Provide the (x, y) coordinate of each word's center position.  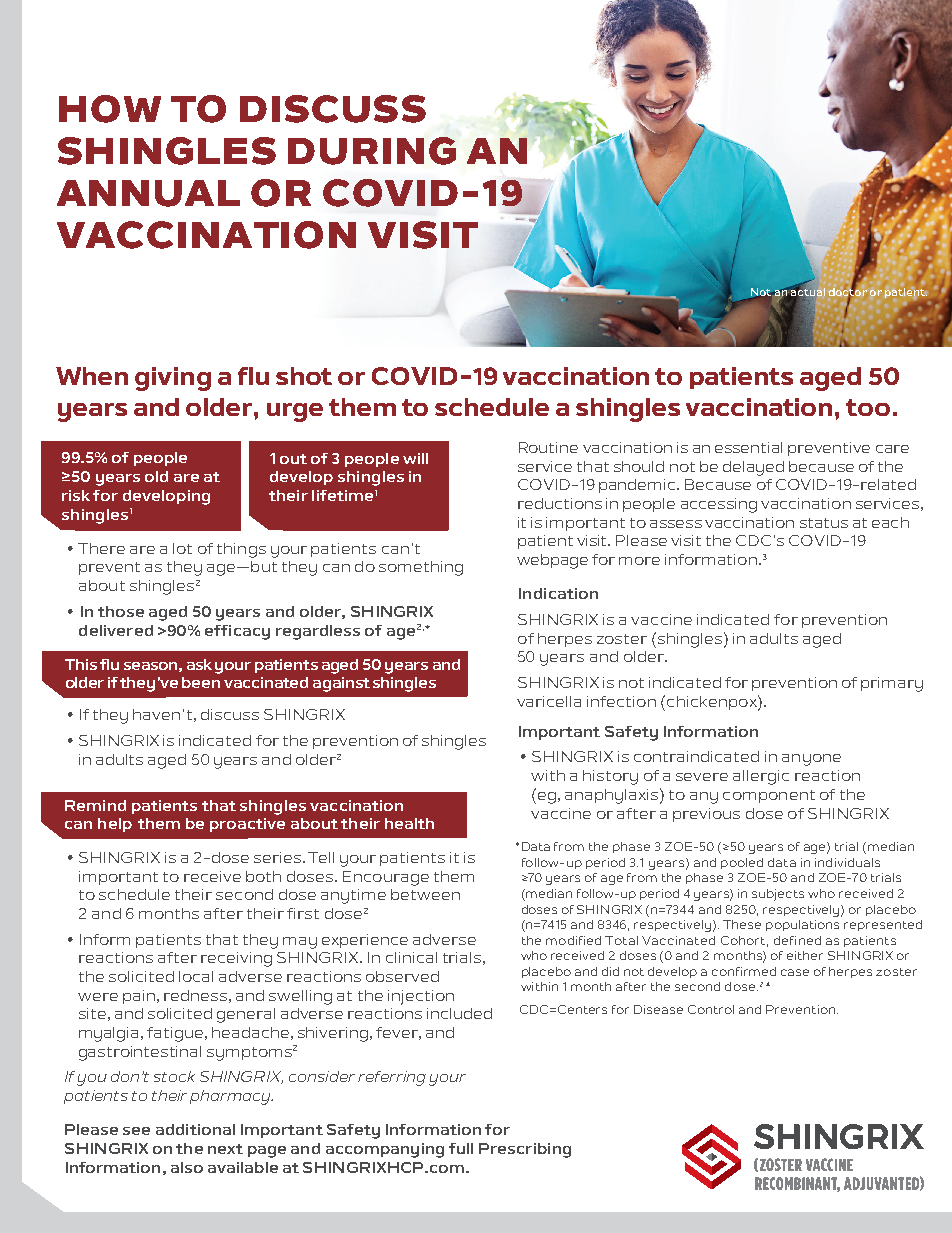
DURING (372, 151)
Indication (558, 593)
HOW (110, 109)
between (425, 894)
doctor (848, 291)
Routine (548, 447)
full (461, 1148)
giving (173, 379)
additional (195, 1129)
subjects (778, 895)
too (868, 407)
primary (892, 684)
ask (199, 664)
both (263, 876)
